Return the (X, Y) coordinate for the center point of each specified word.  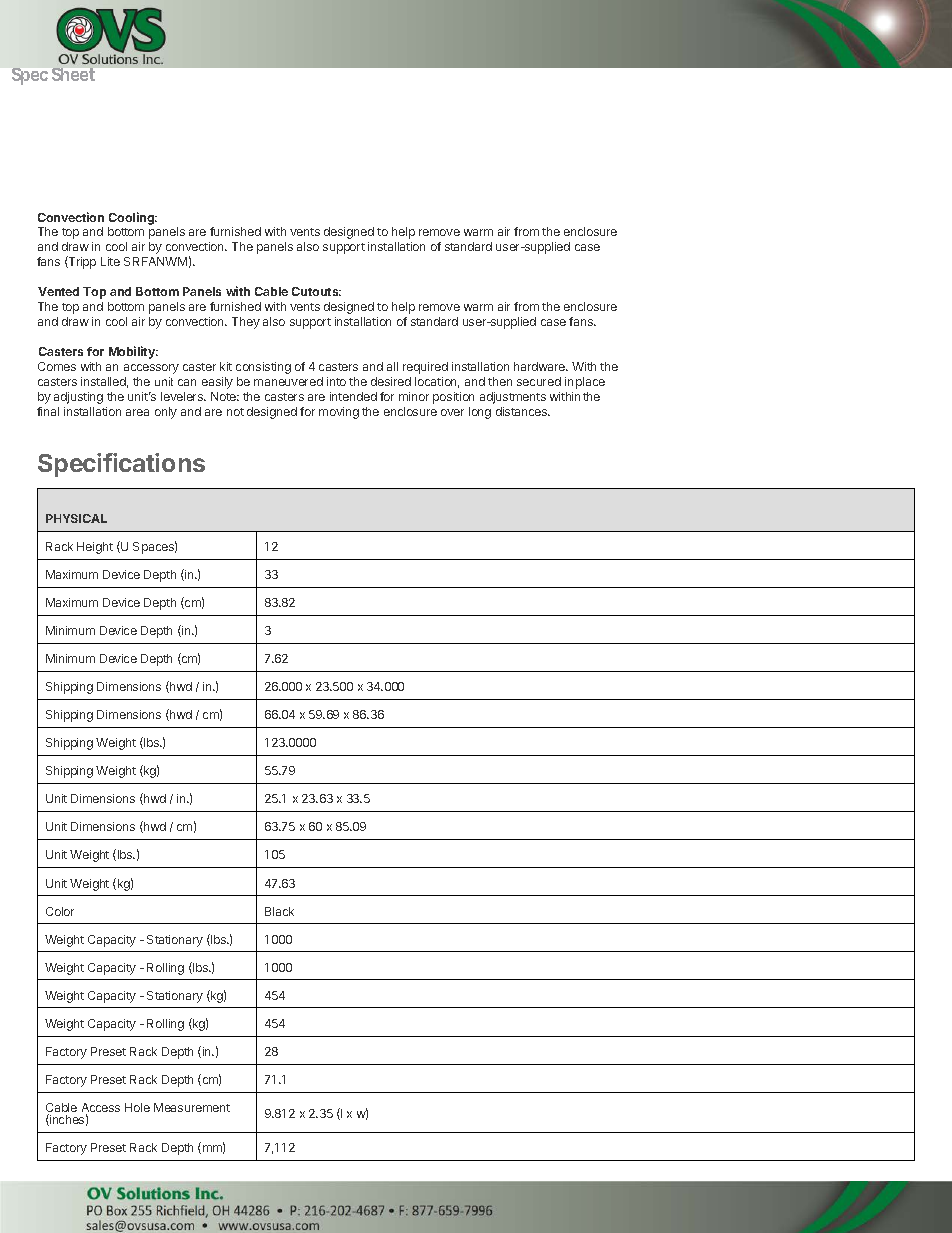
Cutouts (316, 291)
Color (60, 911)
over (452, 412)
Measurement (192, 1107)
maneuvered (288, 381)
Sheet (73, 74)
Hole (137, 1107)
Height (95, 548)
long (480, 413)
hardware (541, 366)
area (137, 412)
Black (279, 911)
